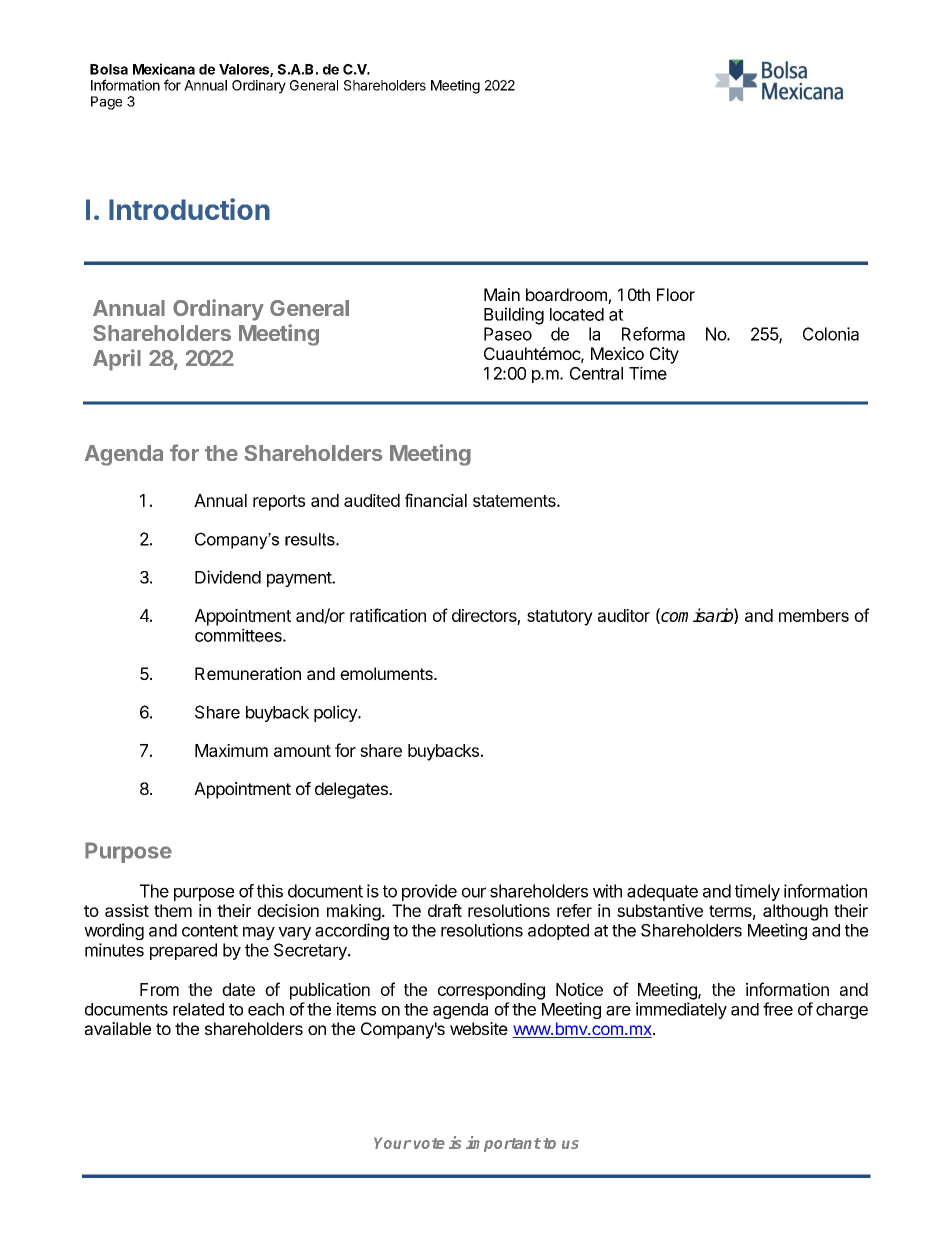 The image size is (952, 1233). Describe the element at coordinates (429, 892) in the screenshot. I see `provide` at that location.
